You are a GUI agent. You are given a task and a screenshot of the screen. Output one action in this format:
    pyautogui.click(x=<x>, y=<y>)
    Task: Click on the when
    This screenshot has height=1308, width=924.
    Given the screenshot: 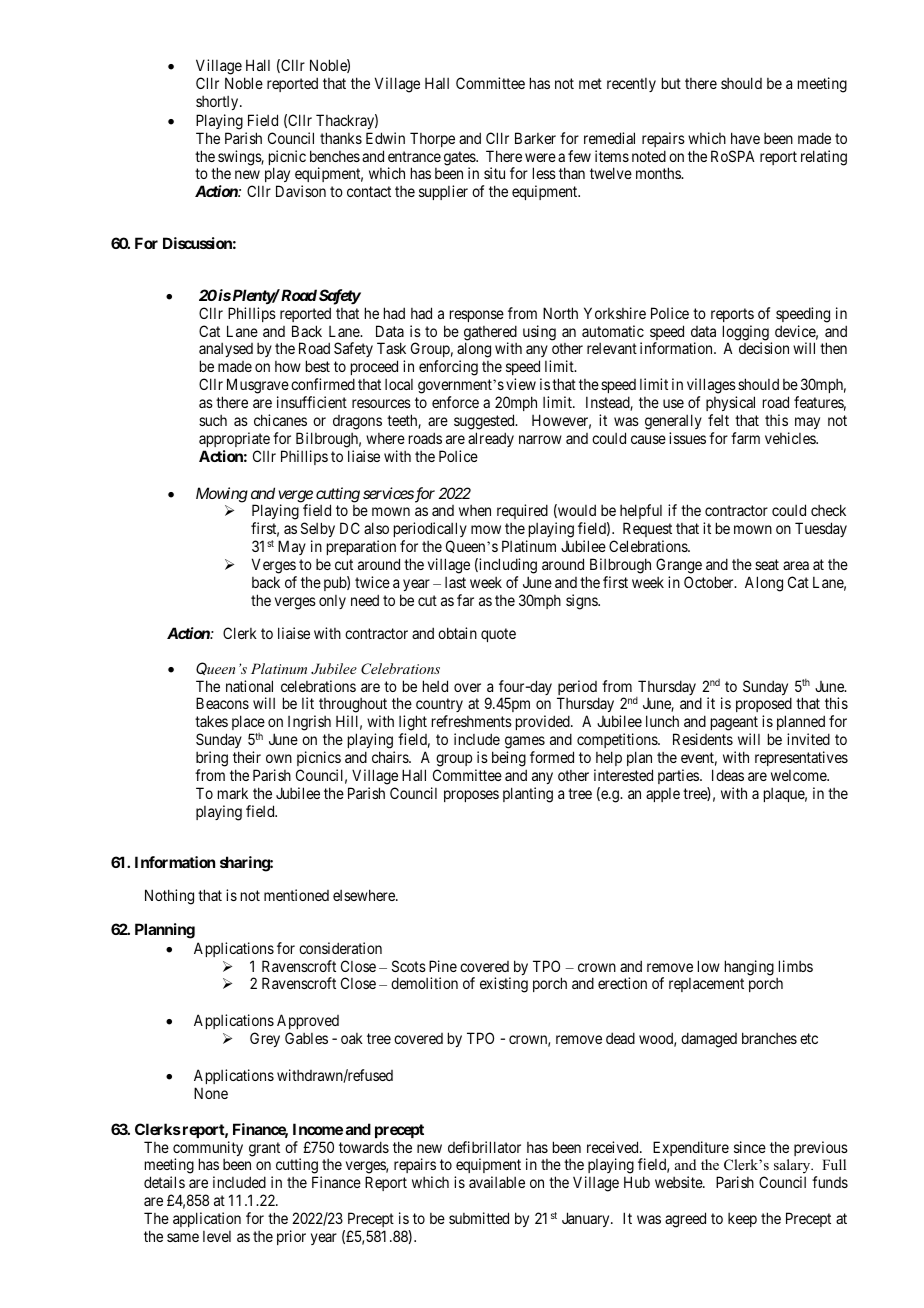 What is the action you would take?
    pyautogui.click(x=475, y=510)
